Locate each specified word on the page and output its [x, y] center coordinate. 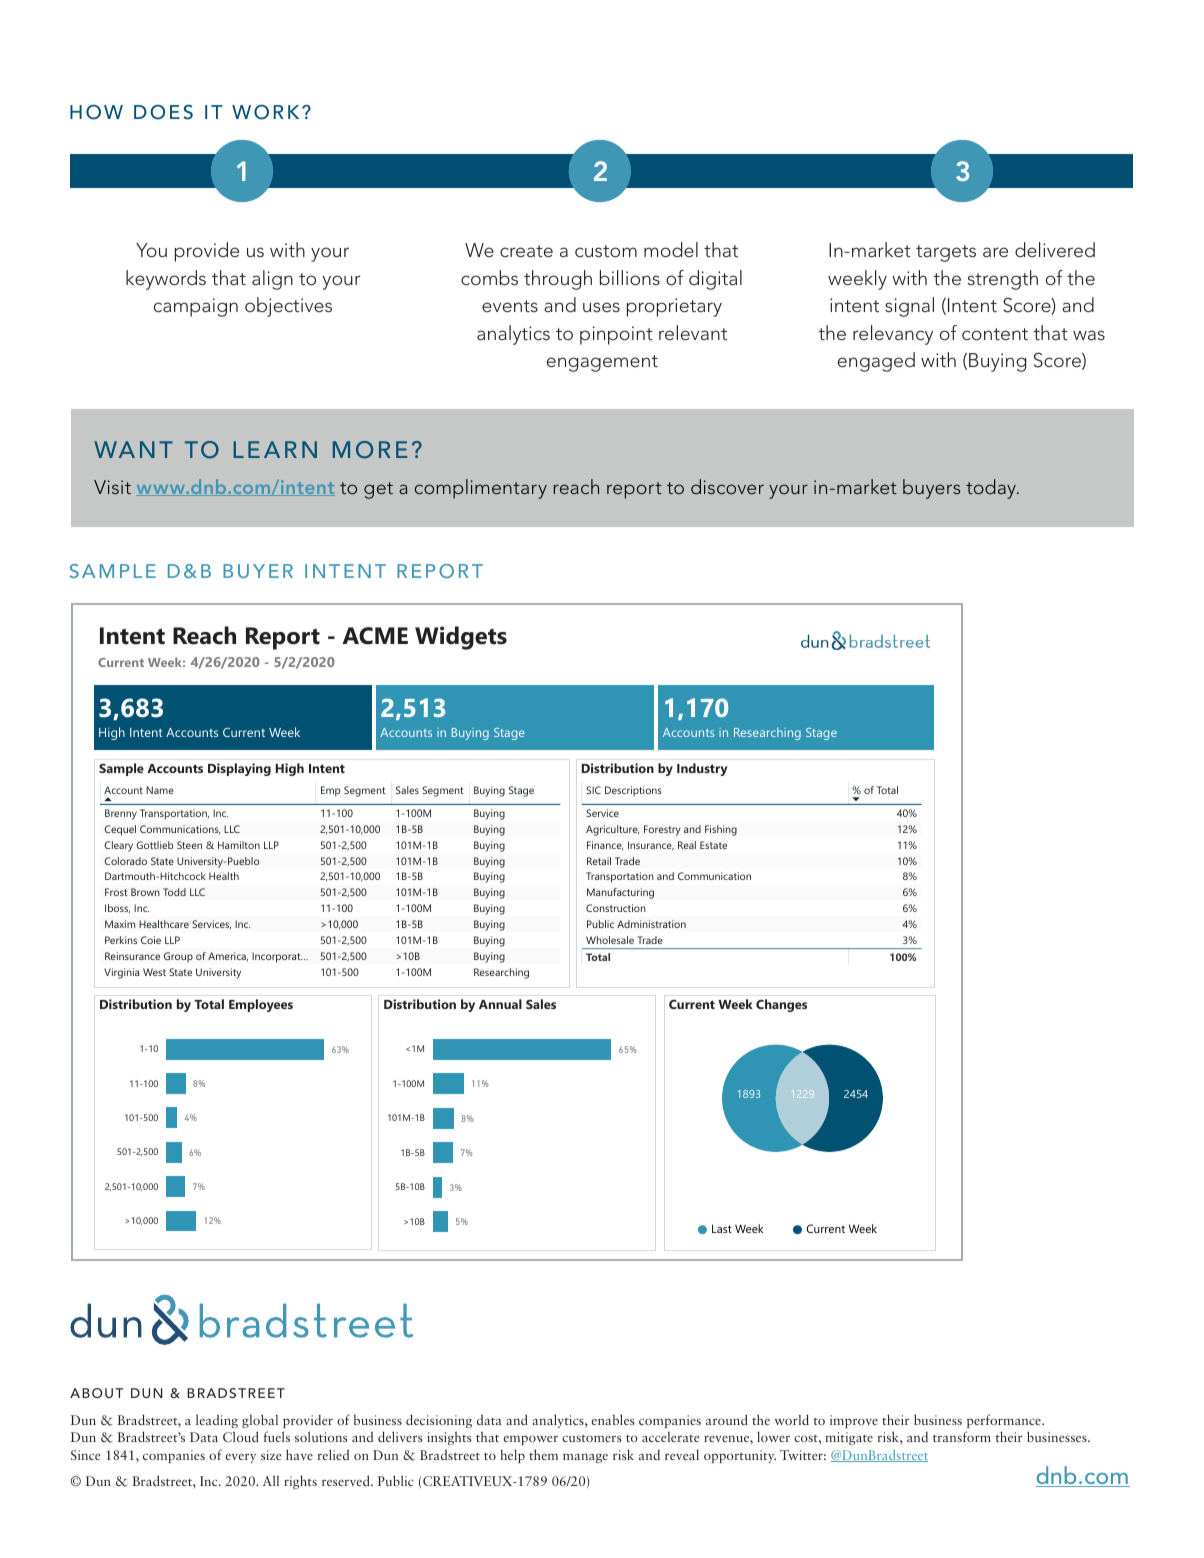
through [558, 280]
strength [1003, 280]
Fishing [721, 830]
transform [962, 1436]
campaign [196, 307]
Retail [599, 861]
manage [585, 1458]
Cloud [241, 1436]
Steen [189, 845]
